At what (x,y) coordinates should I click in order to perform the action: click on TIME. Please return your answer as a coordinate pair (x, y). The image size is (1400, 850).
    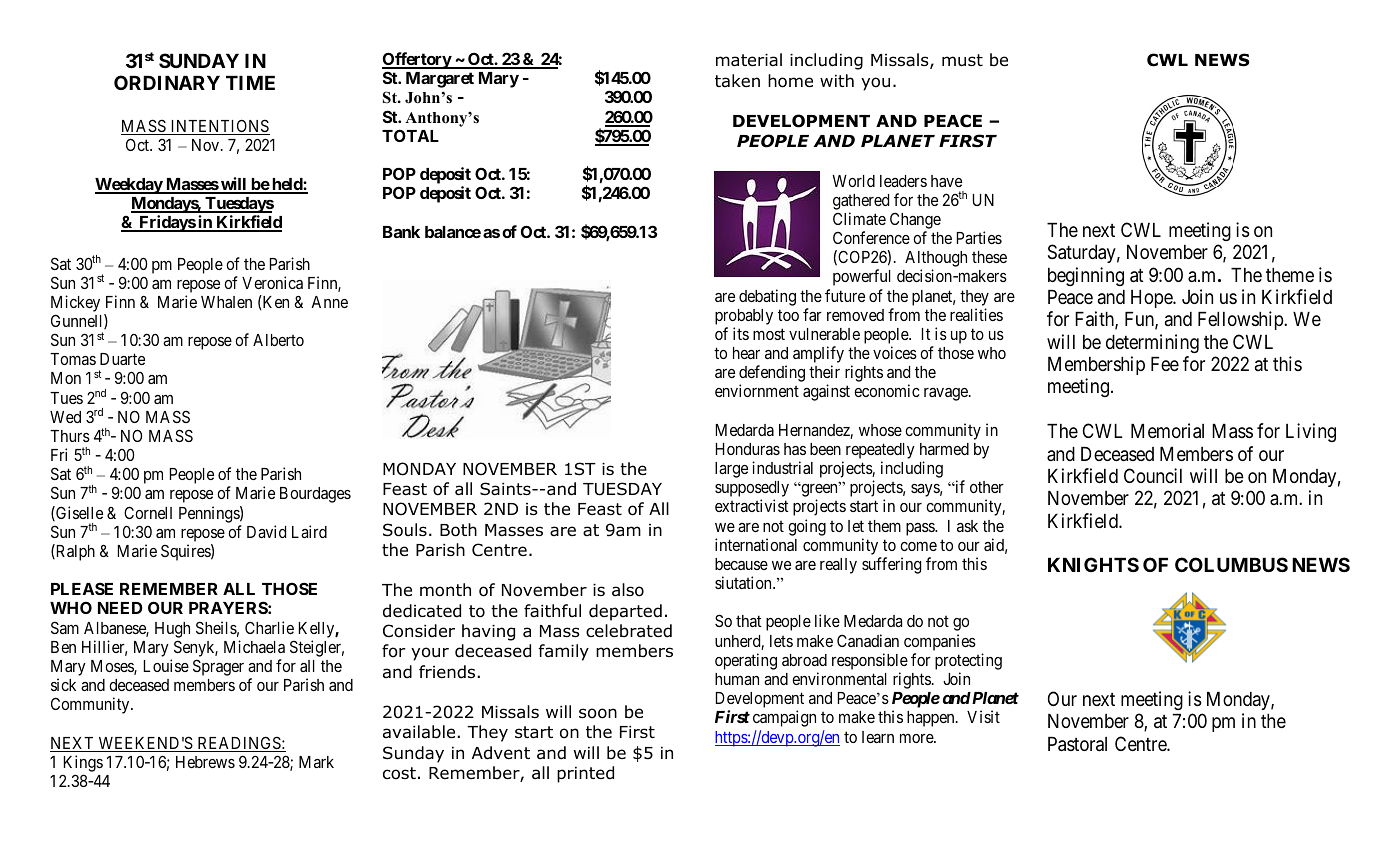
    Looking at the image, I should click on (250, 83).
